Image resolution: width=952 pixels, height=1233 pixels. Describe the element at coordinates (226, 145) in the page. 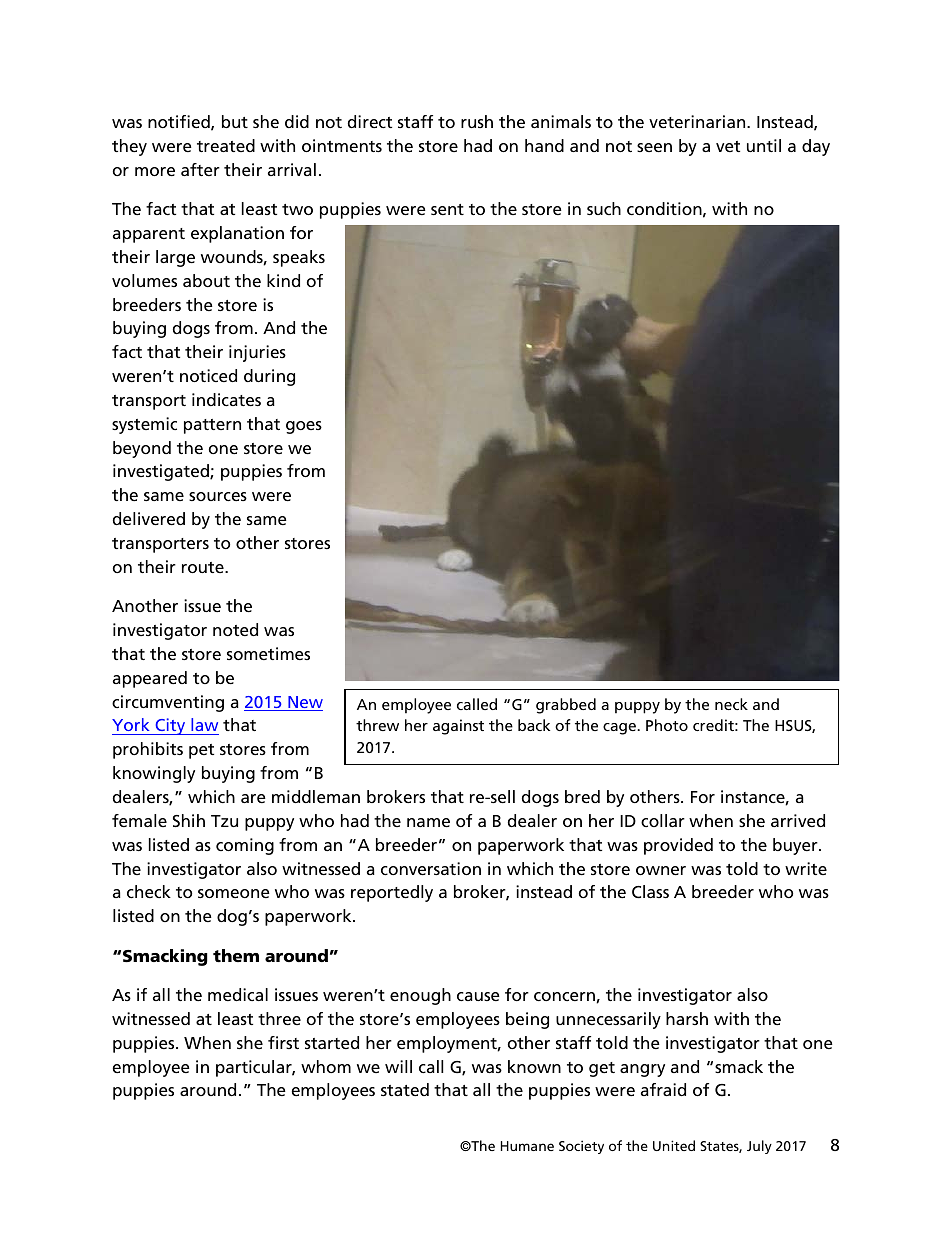

I see `treated` at that location.
